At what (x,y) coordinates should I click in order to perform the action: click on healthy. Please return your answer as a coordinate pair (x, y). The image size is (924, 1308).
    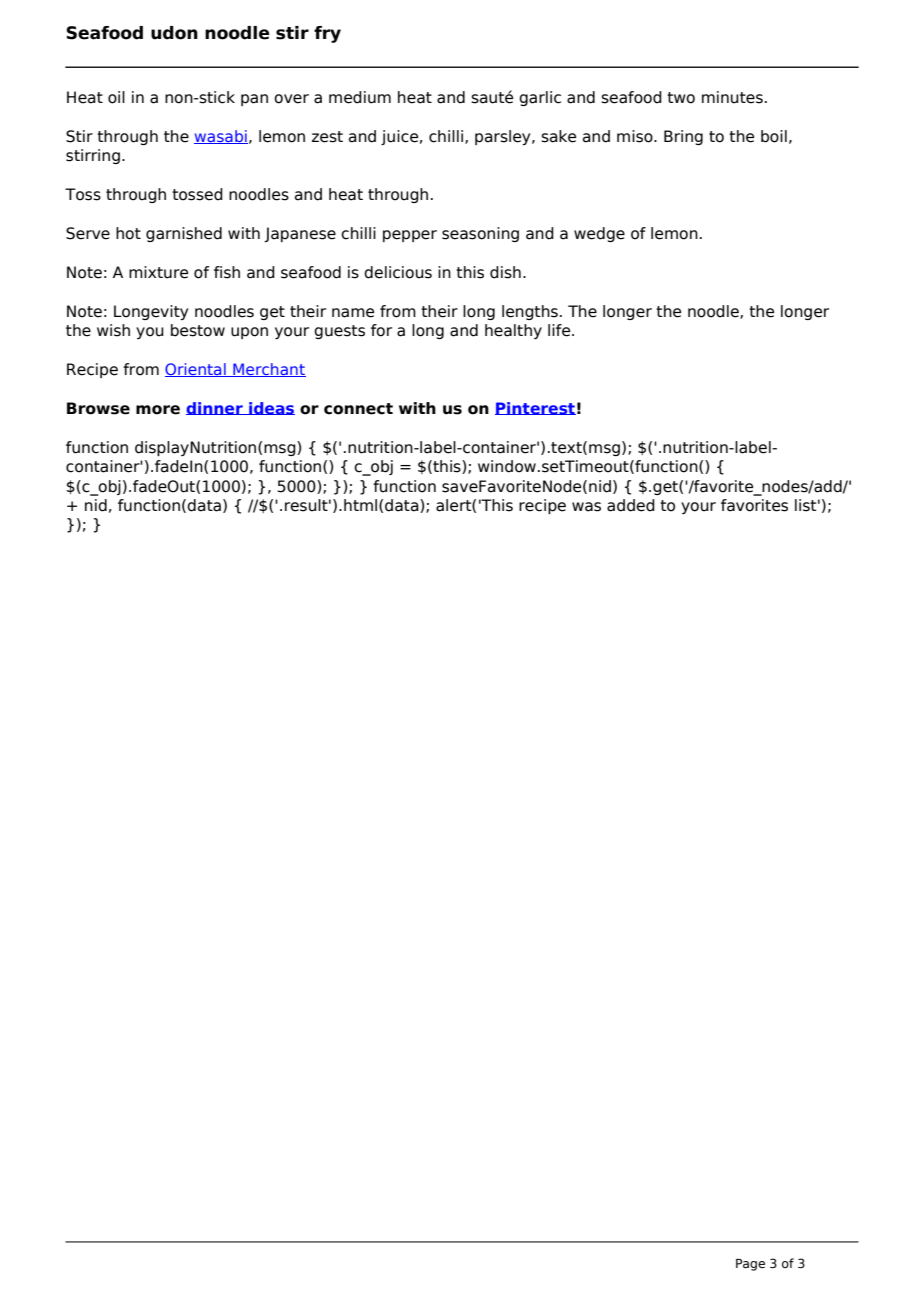
    Looking at the image, I should click on (513, 331).
